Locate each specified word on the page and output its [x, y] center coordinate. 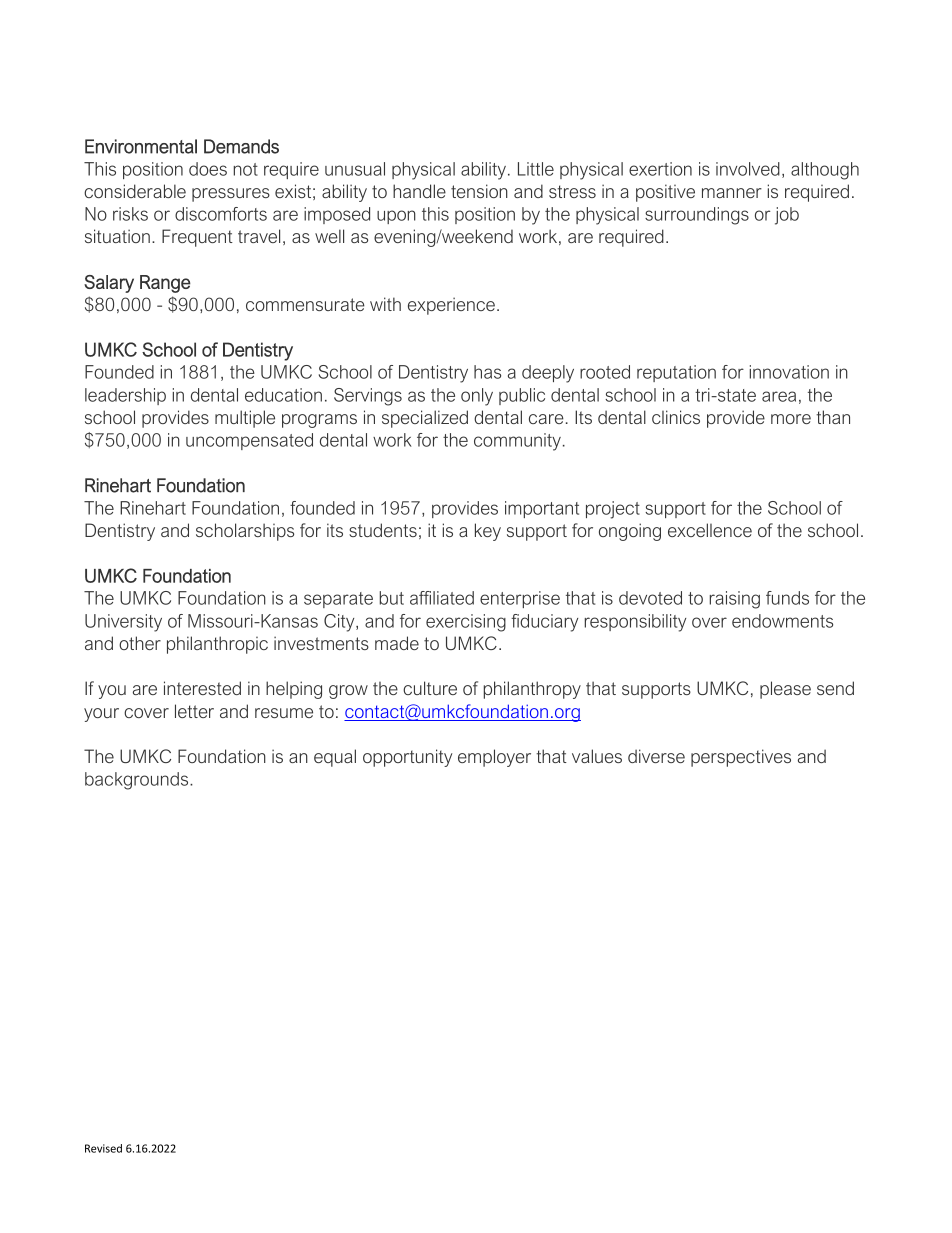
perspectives [741, 758]
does [208, 169]
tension [479, 191]
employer [494, 758]
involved [748, 169]
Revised [103, 1148]
